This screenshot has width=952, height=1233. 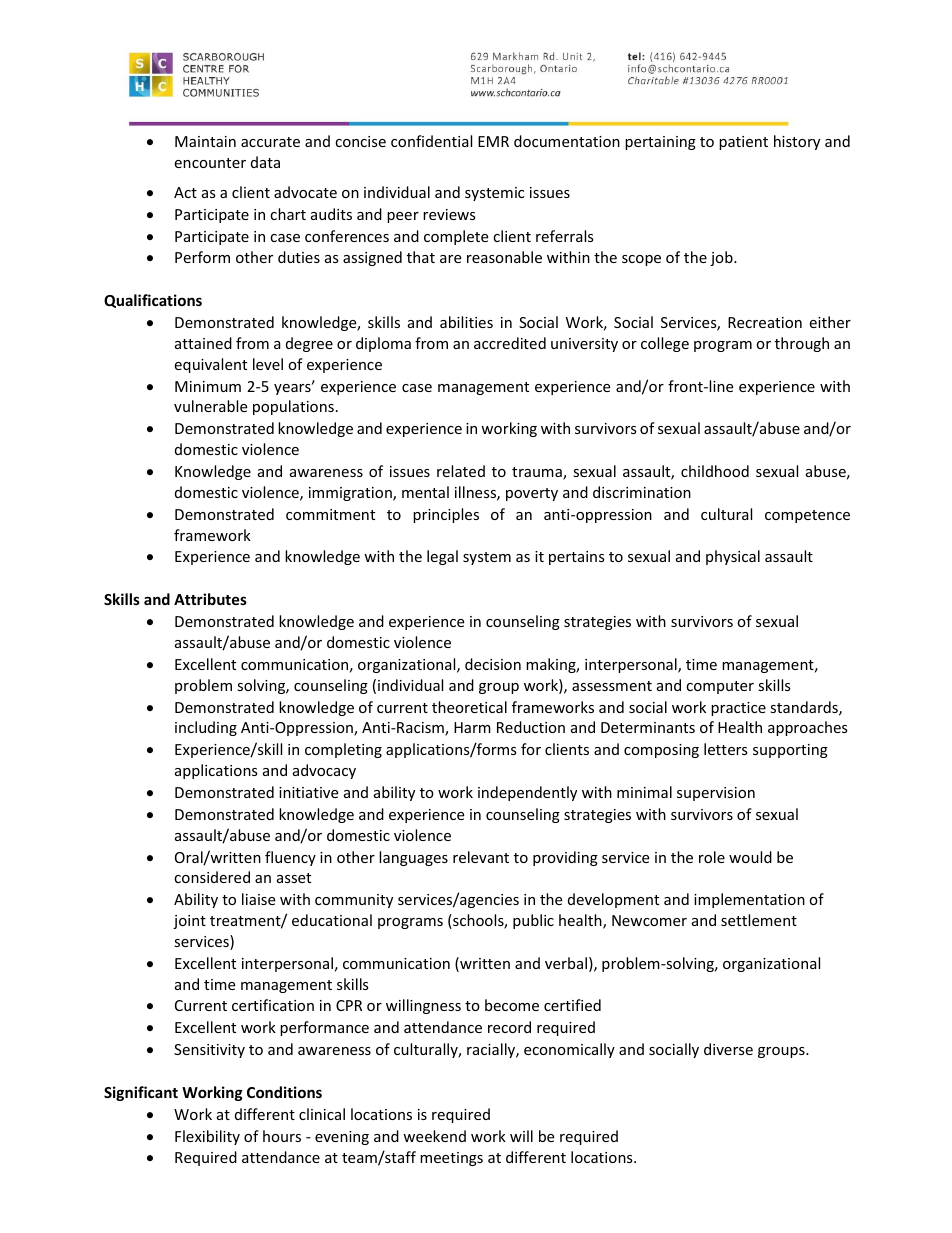 What do you see at coordinates (493, 141) in the screenshot?
I see `EMR` at bounding box center [493, 141].
